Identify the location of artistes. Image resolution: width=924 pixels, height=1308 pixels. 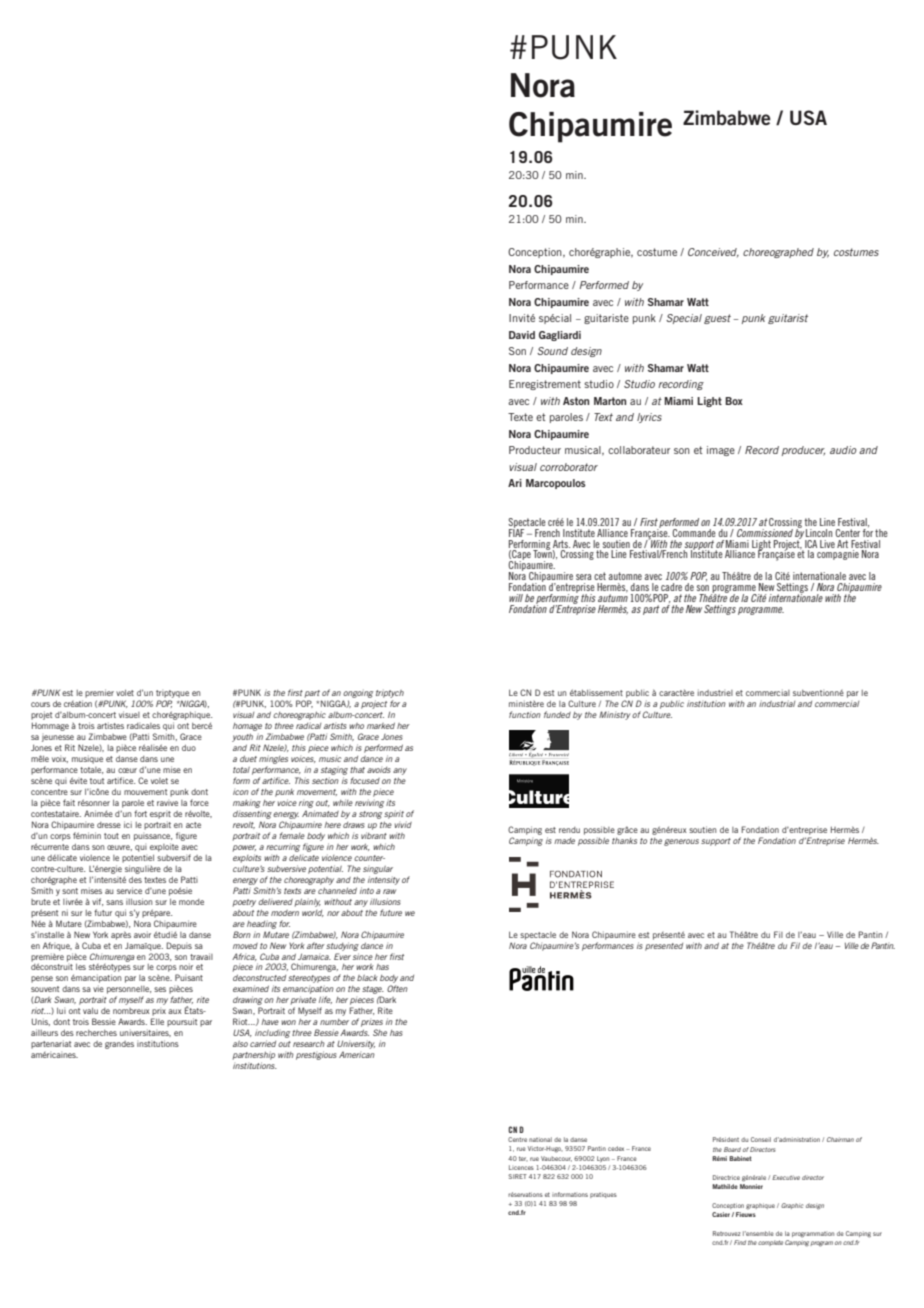
(110, 725).
